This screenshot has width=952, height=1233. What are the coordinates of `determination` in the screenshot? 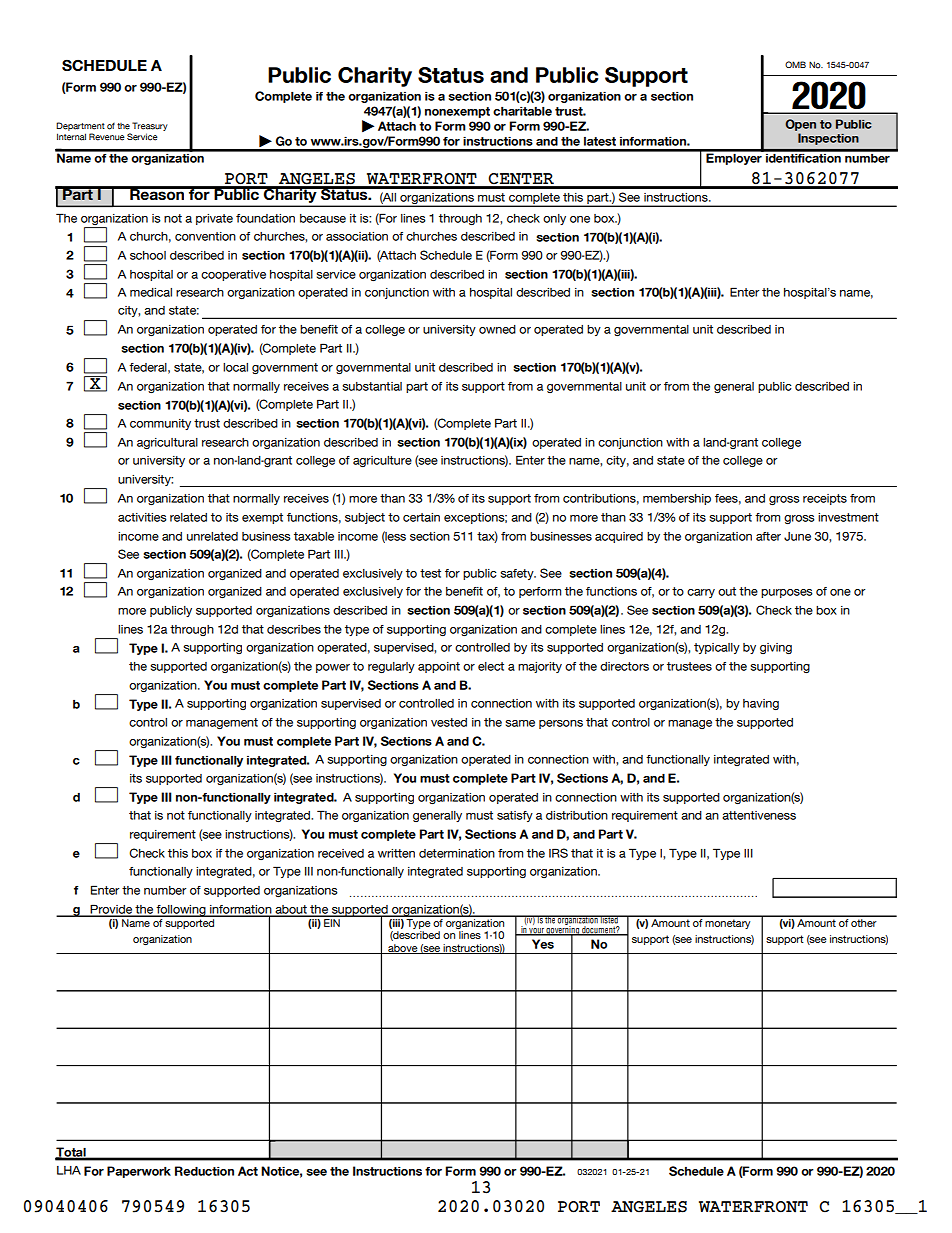 It's located at (457, 853).
